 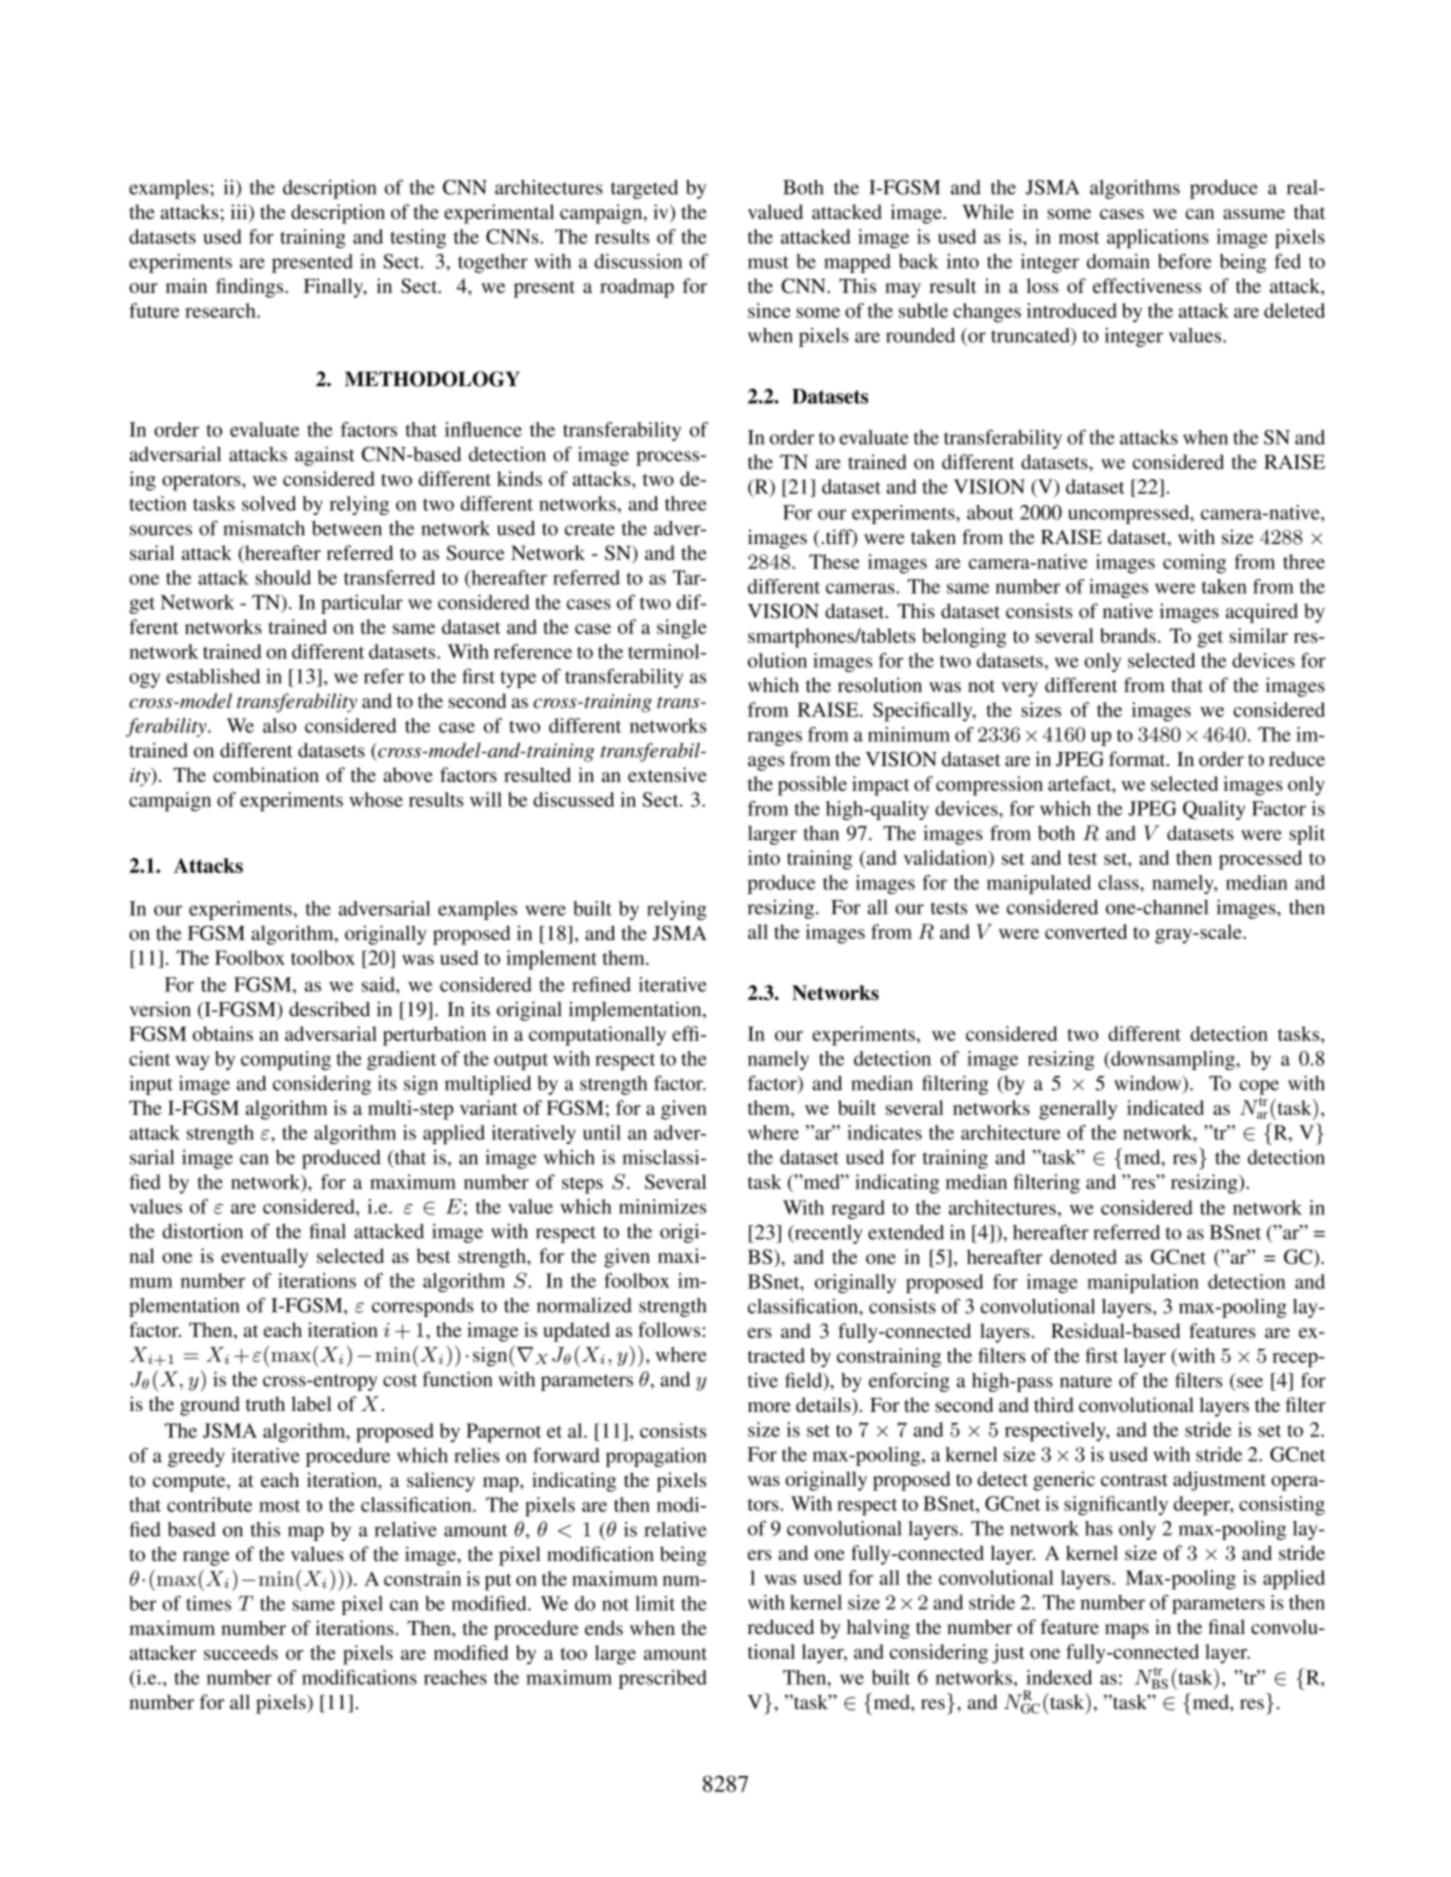 What do you see at coordinates (1143, 1283) in the document?
I see `manipulation` at bounding box center [1143, 1283].
